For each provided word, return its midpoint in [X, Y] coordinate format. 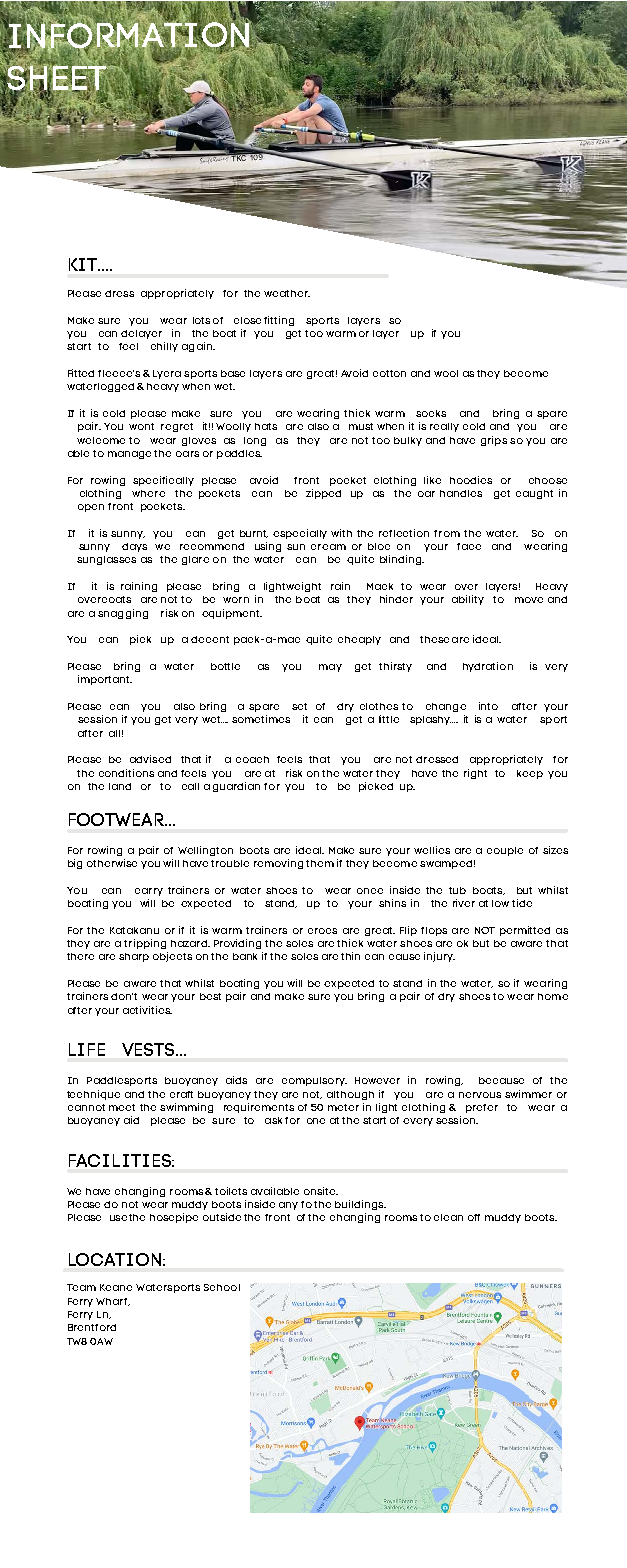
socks [431, 413]
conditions [126, 773]
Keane [116, 1287]
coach [252, 759]
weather [287, 293]
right [475, 774]
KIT [84, 264]
